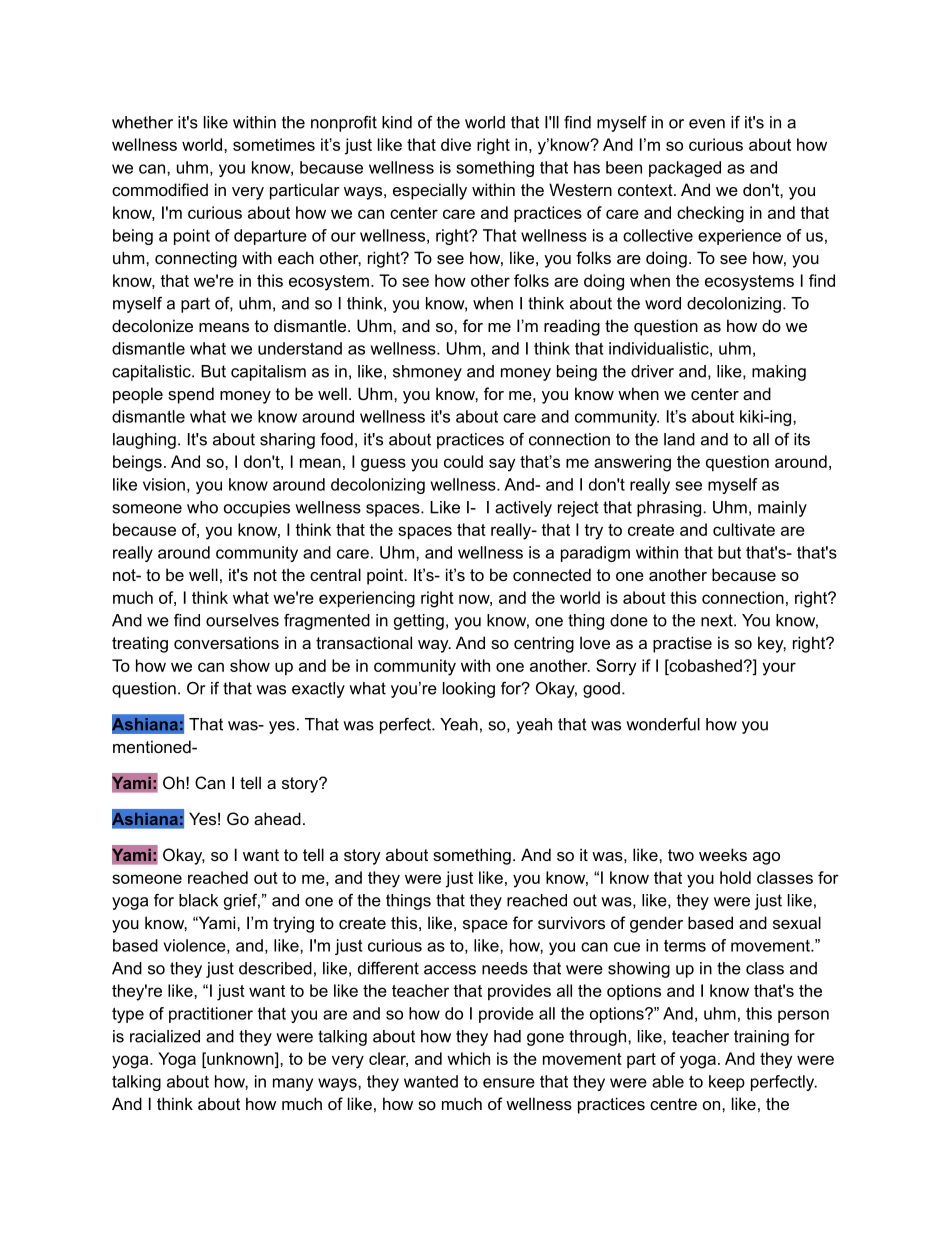  Describe the element at coordinates (277, 818) in the document. I see `ahead` at that location.
